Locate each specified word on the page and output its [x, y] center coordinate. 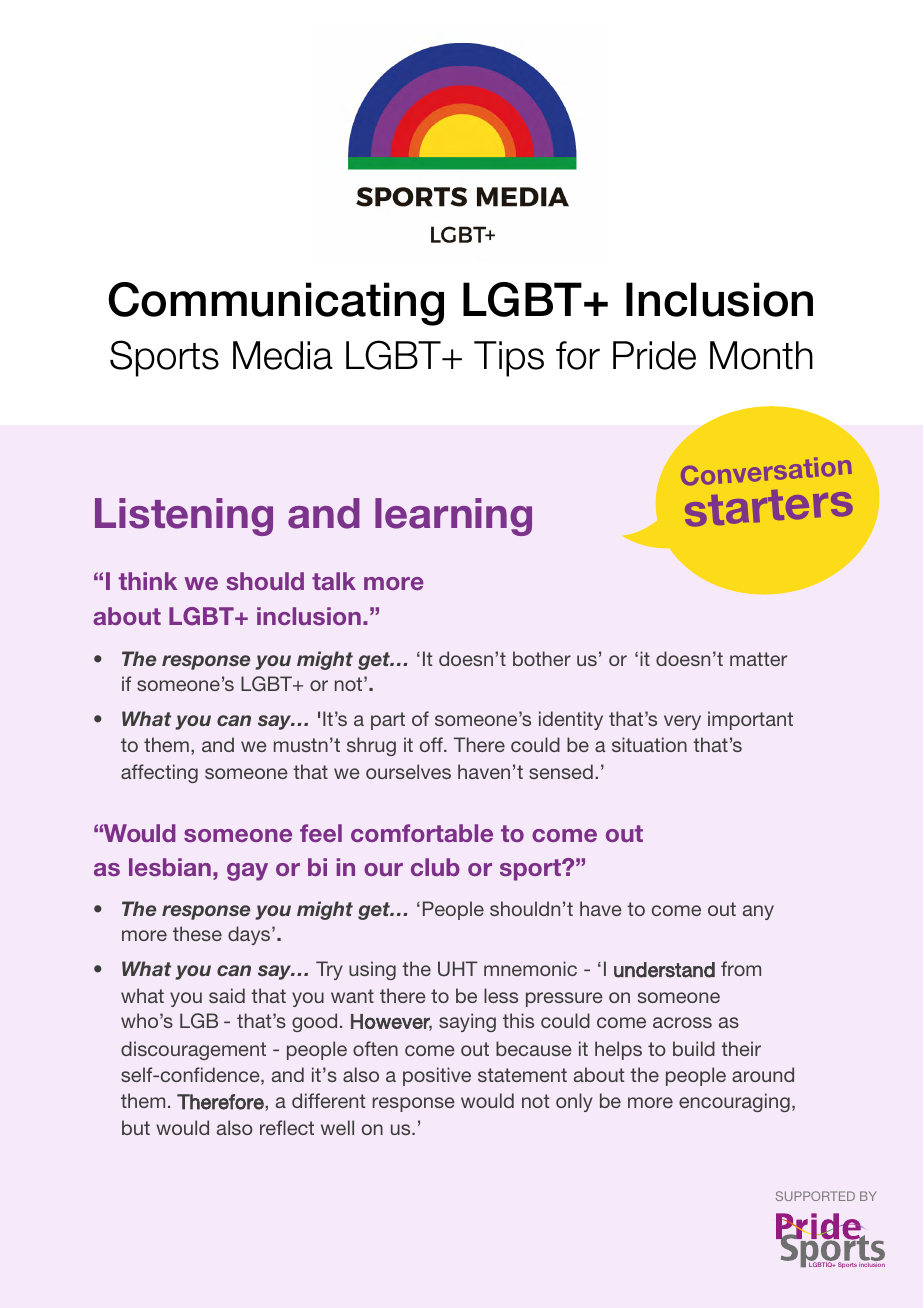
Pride [654, 355]
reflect [287, 1127]
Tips [509, 359]
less [501, 995]
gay [247, 872]
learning [453, 517]
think [148, 581]
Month [761, 355]
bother [542, 658]
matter [758, 659]
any [758, 912]
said [227, 995]
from [741, 968]
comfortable [422, 833]
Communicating [276, 304]
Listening [184, 517]
